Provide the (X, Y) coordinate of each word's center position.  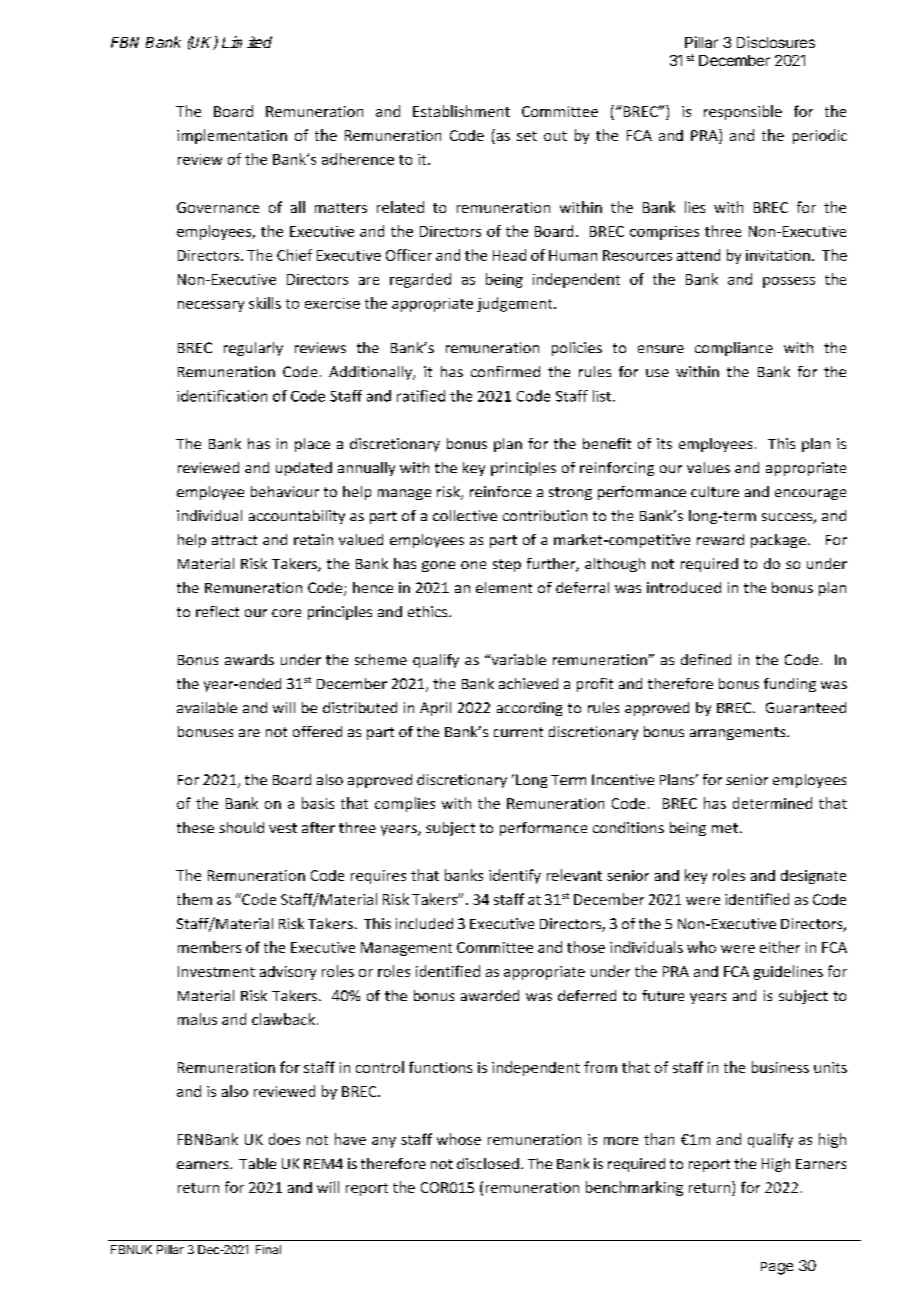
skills (265, 303)
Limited (247, 42)
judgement (516, 304)
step (507, 565)
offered (317, 731)
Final (268, 1249)
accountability (297, 517)
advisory (288, 973)
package (778, 541)
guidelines (788, 972)
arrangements (739, 733)
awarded (490, 995)
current (518, 732)
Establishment (461, 111)
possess (789, 282)
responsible (743, 112)
